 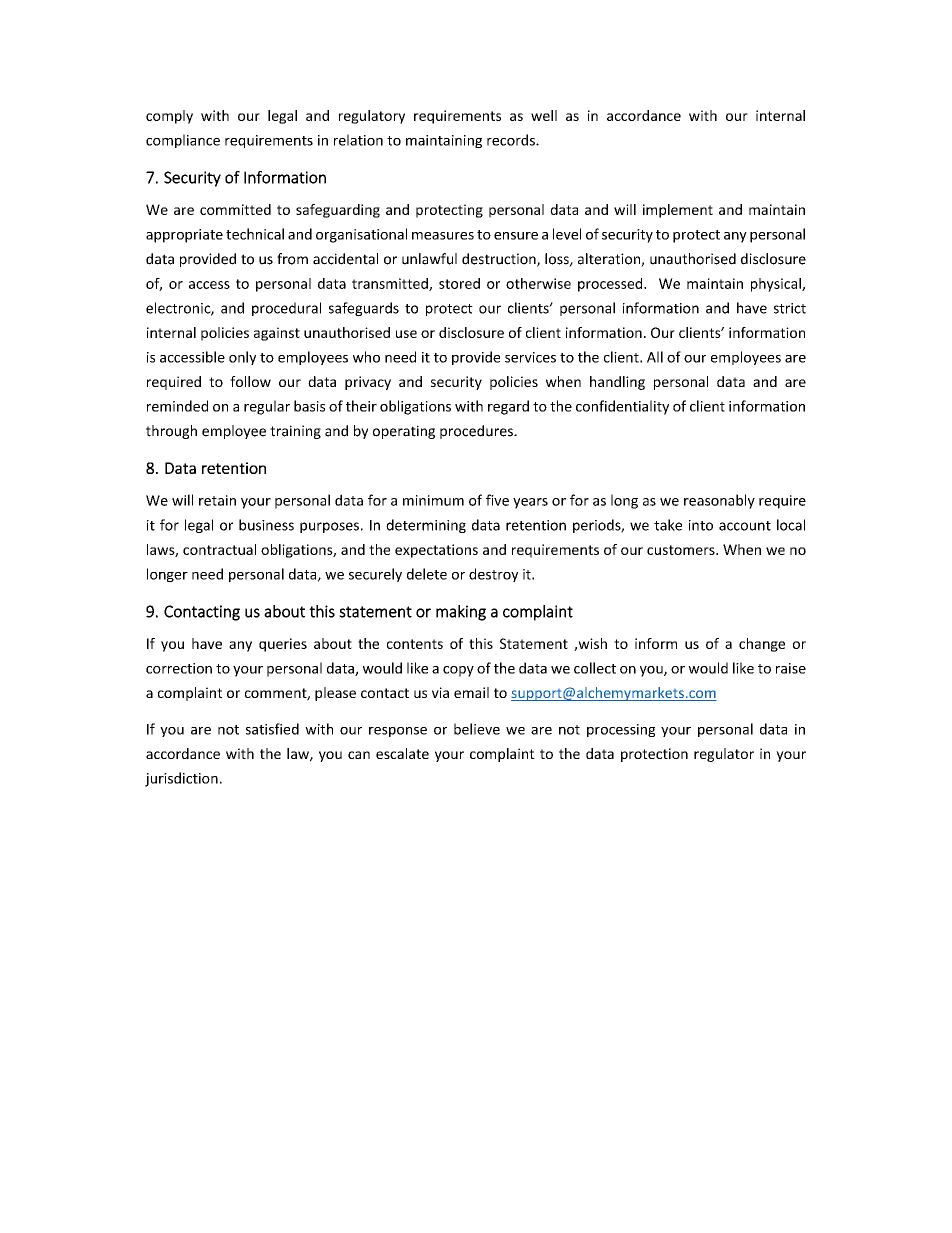 I want to click on satisfied, so click(x=272, y=729).
